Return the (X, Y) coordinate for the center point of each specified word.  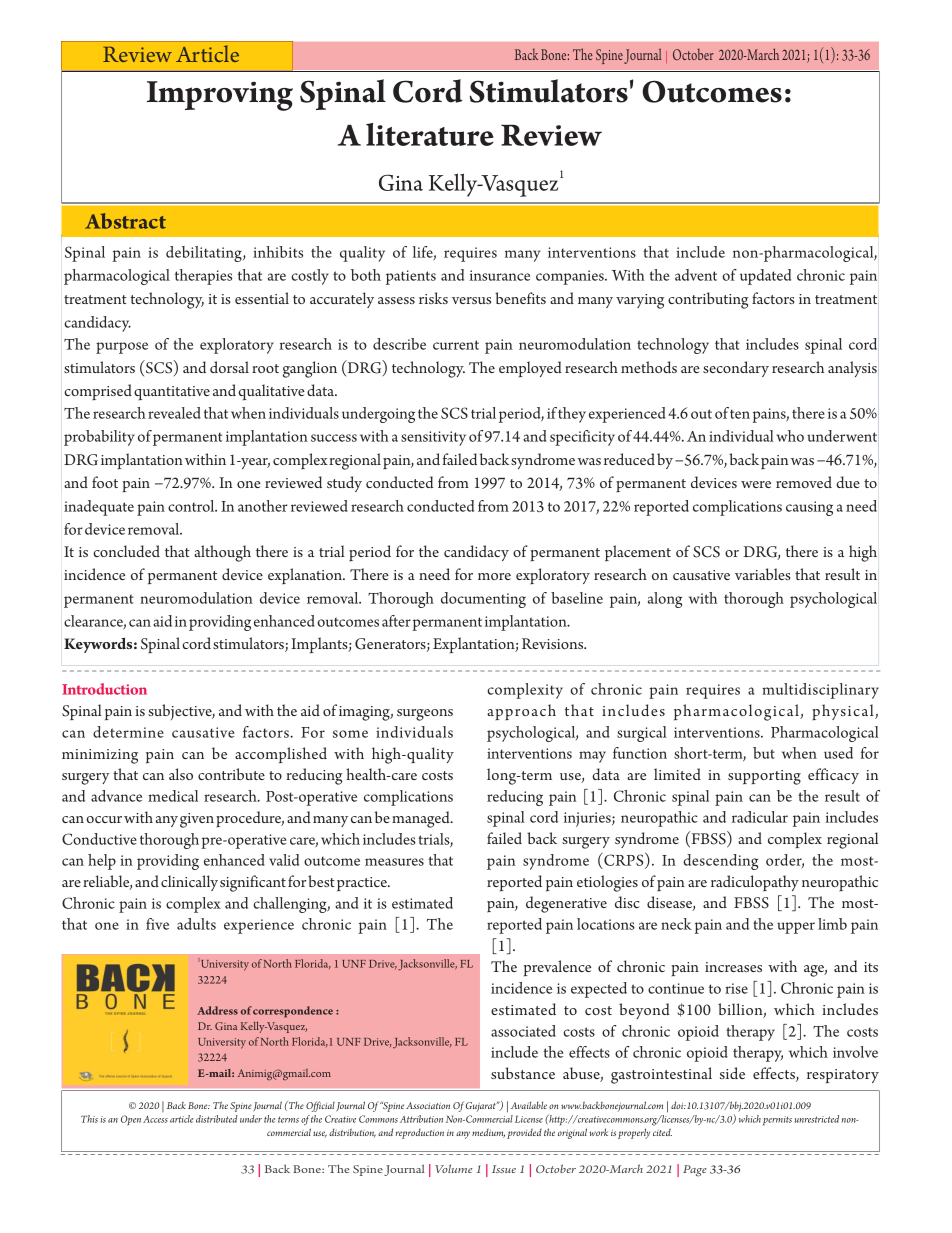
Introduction (104, 689)
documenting (483, 600)
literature (430, 134)
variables (763, 574)
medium (488, 1133)
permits (777, 1120)
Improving (220, 96)
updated (765, 277)
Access (155, 1119)
